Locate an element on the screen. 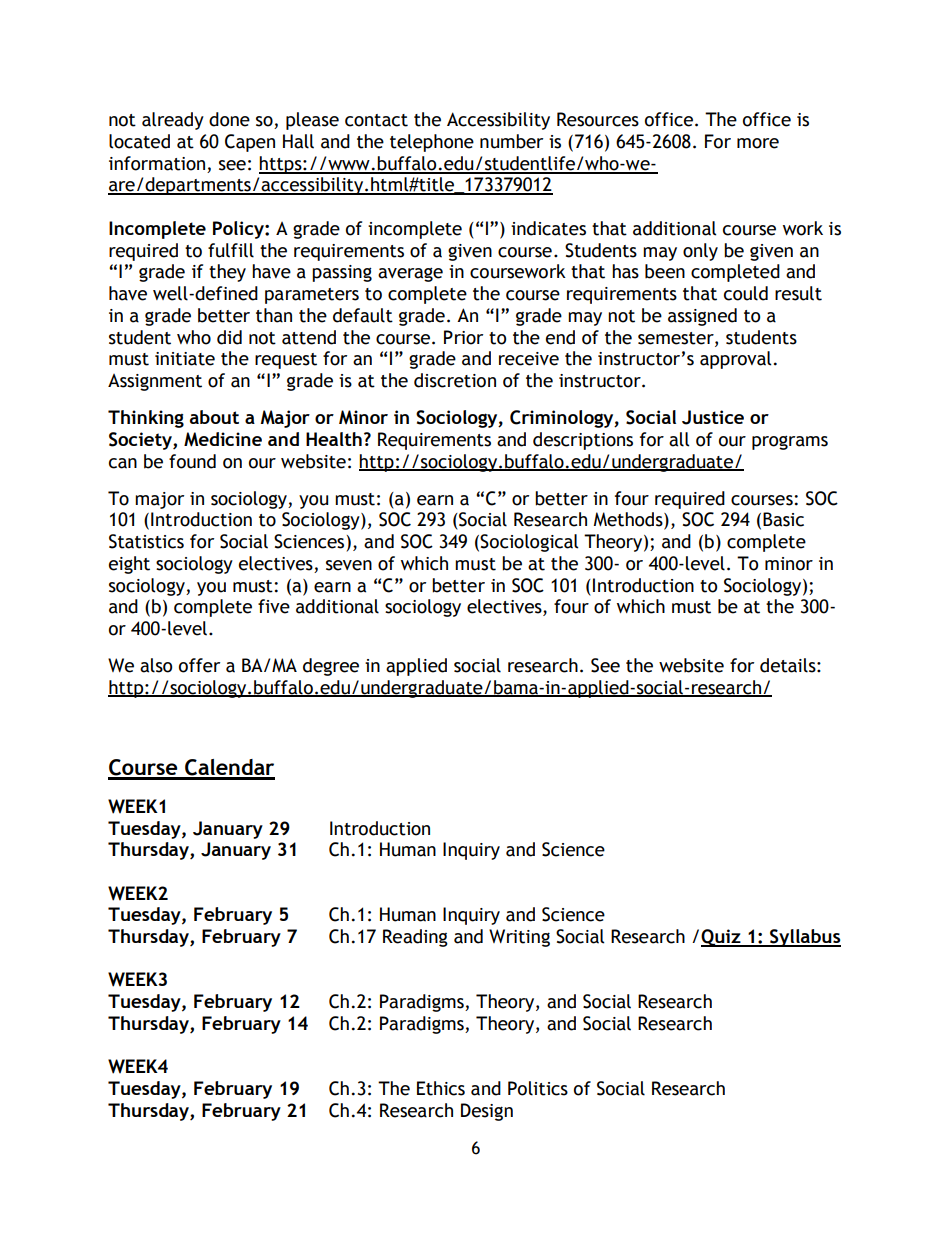 Image resolution: width=952 pixels, height=1233 pixels. Writing is located at coordinates (519, 938).
